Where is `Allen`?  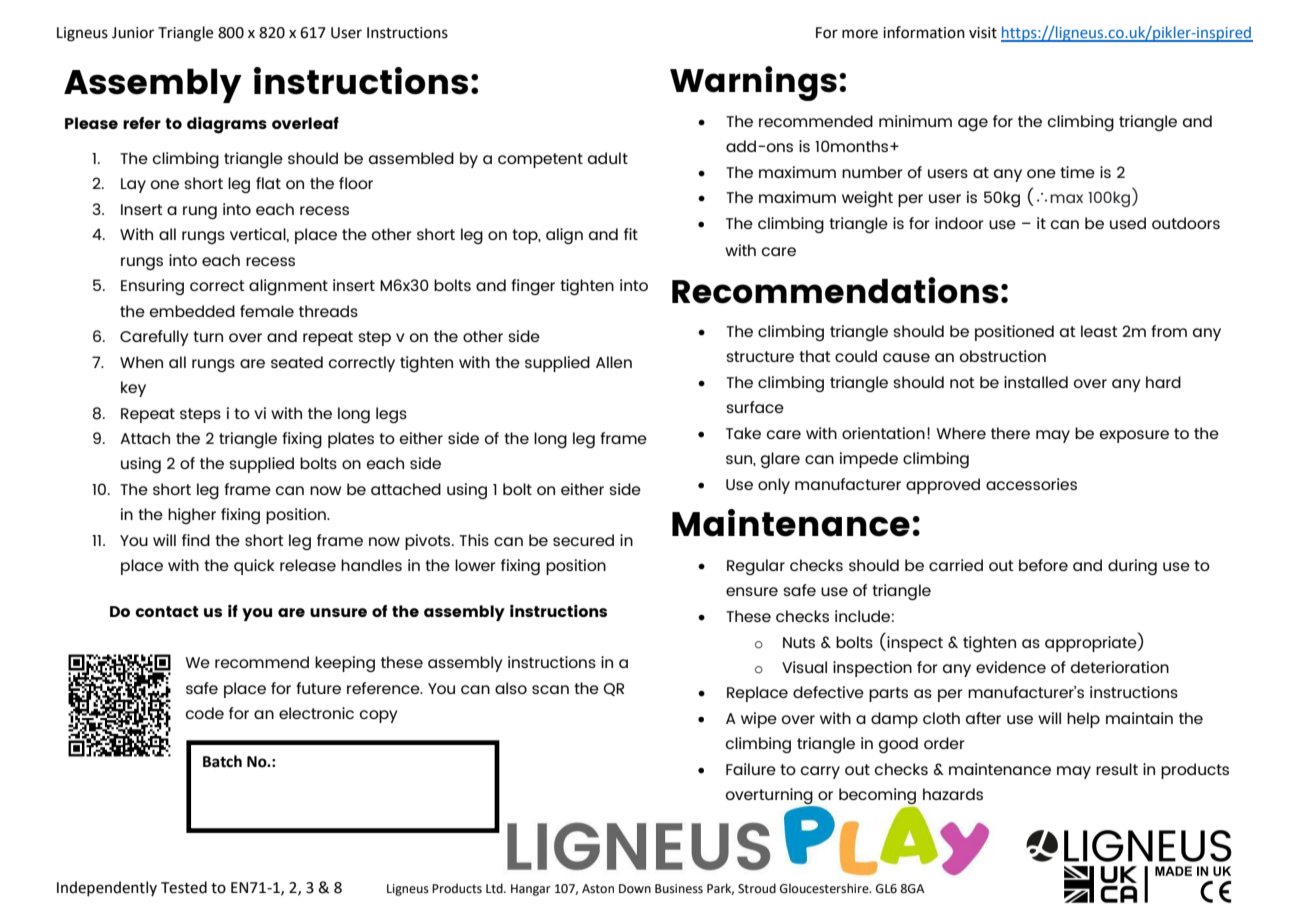 Allen is located at coordinates (614, 362).
